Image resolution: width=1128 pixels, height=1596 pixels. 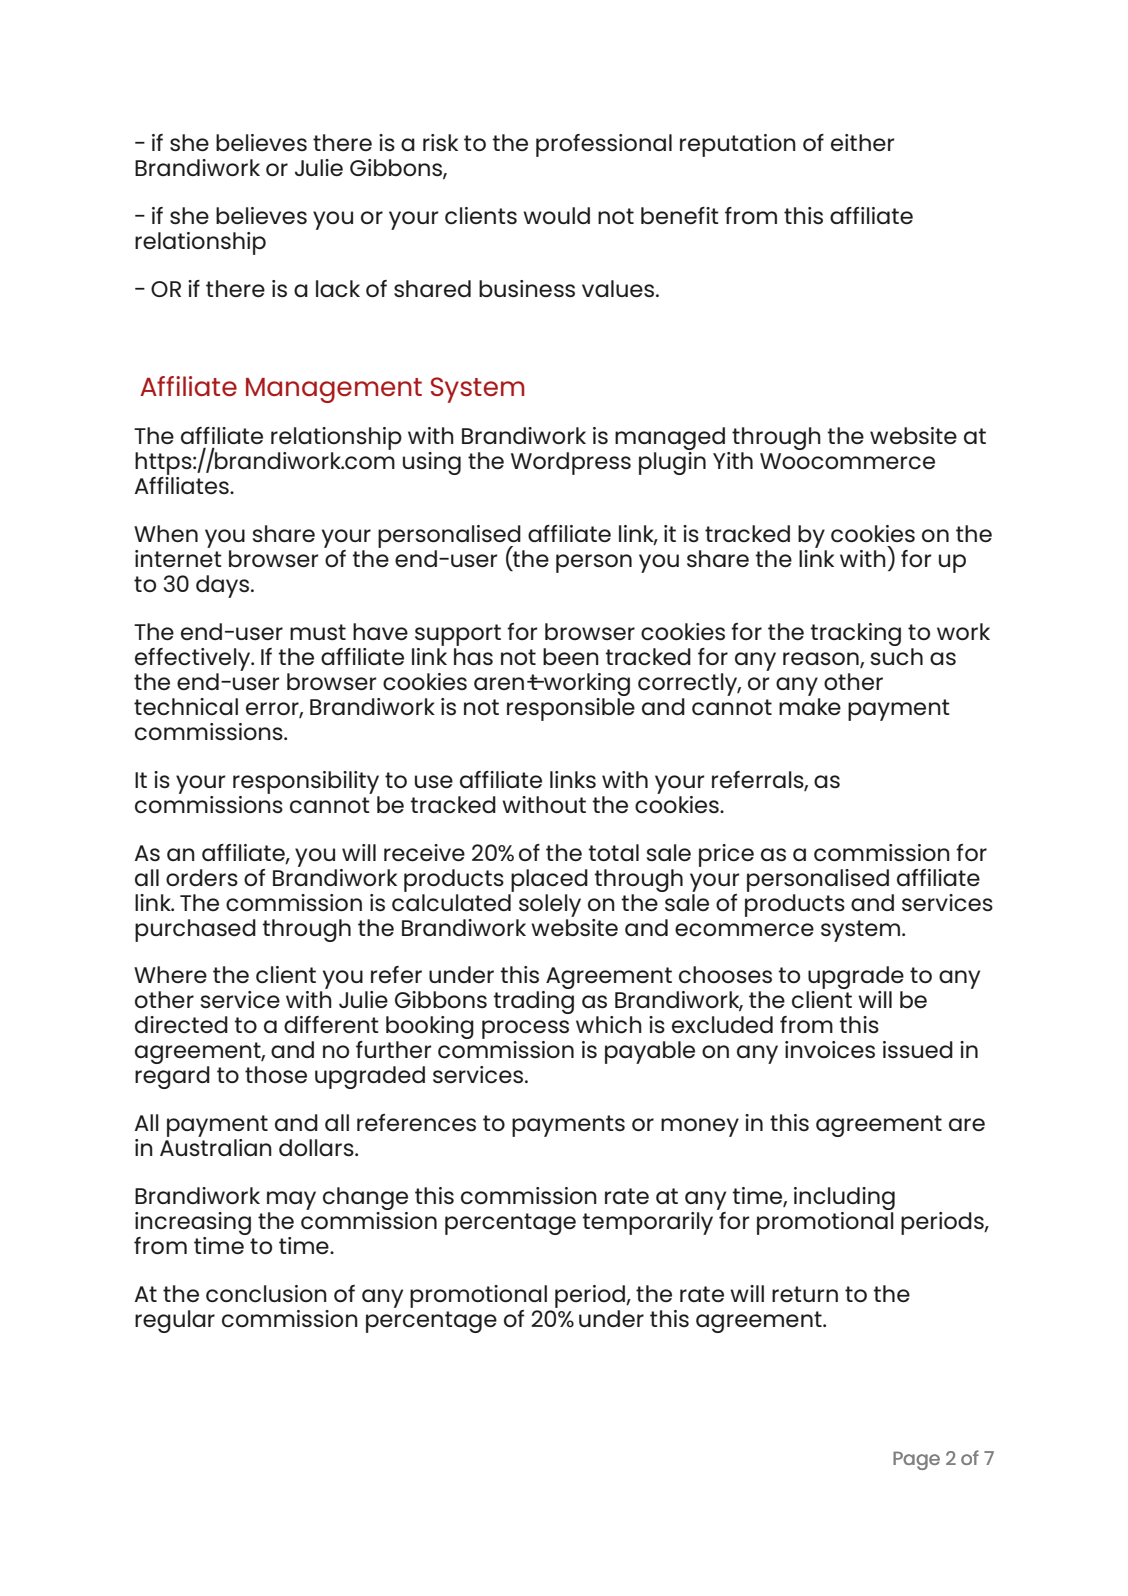 What do you see at coordinates (830, 1049) in the screenshot?
I see `invoices` at bounding box center [830, 1049].
